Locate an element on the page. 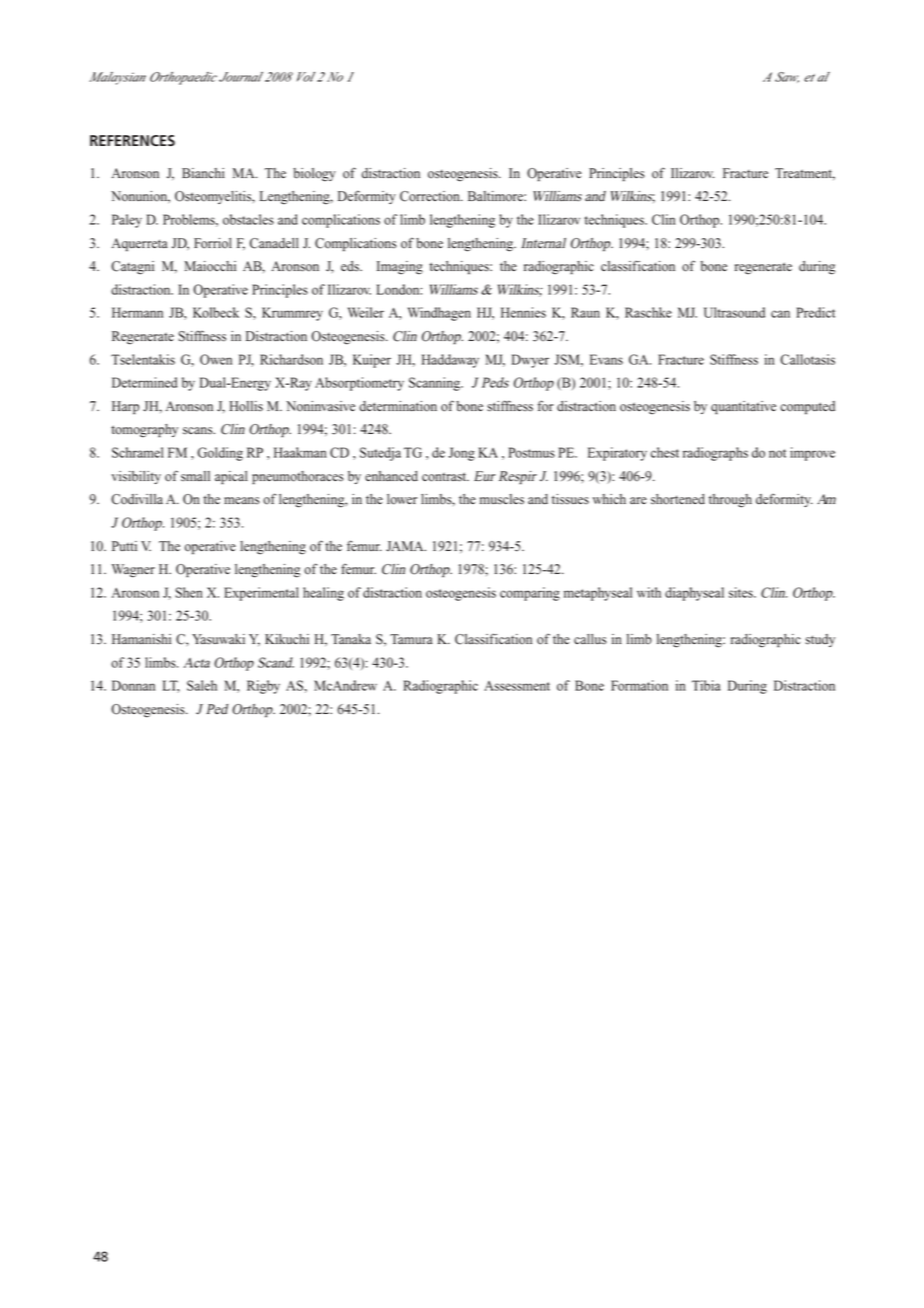 This page has width=924, height=1308. Correction is located at coordinates (431, 196).
